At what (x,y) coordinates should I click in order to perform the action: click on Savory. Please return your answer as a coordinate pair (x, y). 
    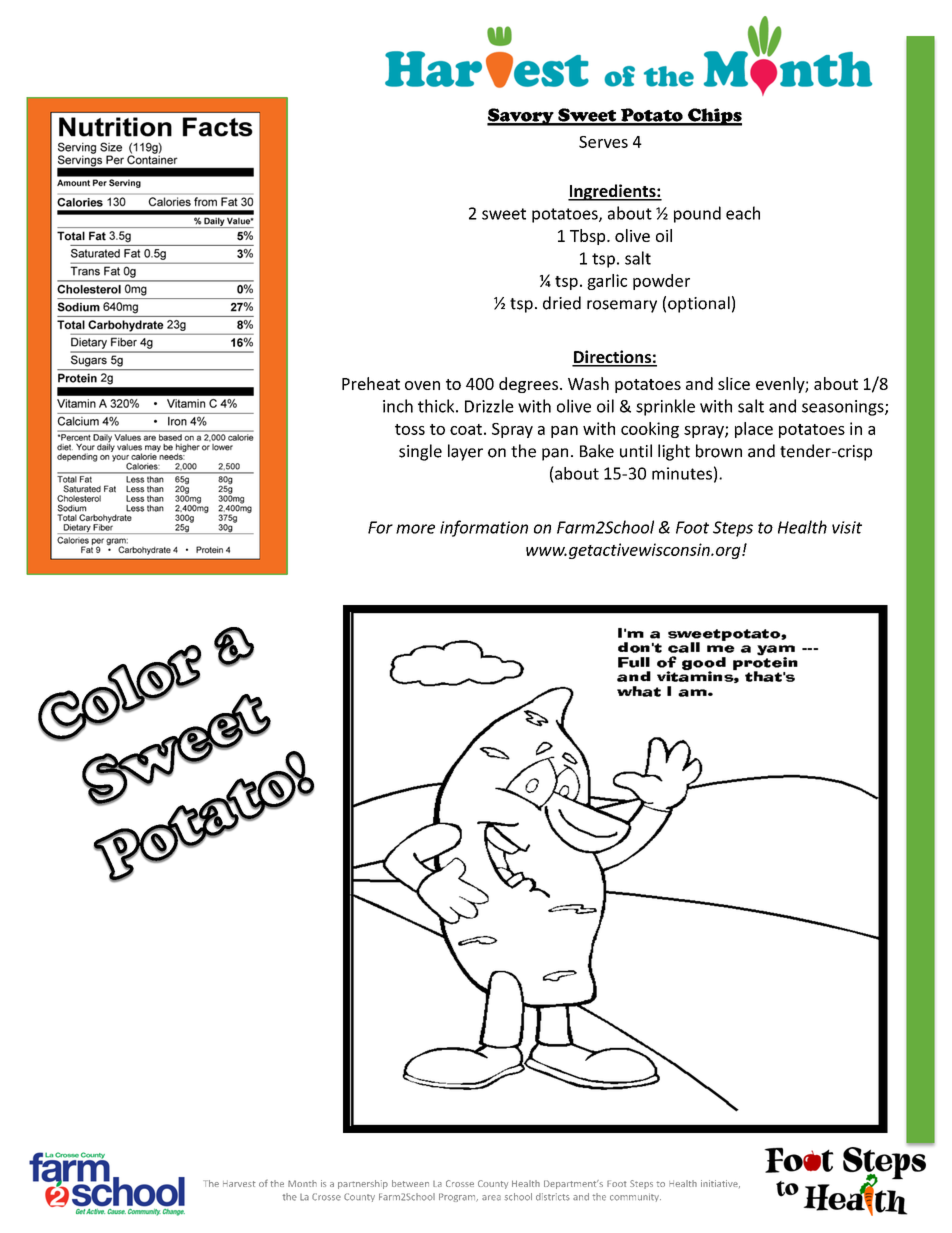
    Looking at the image, I should click on (521, 117).
